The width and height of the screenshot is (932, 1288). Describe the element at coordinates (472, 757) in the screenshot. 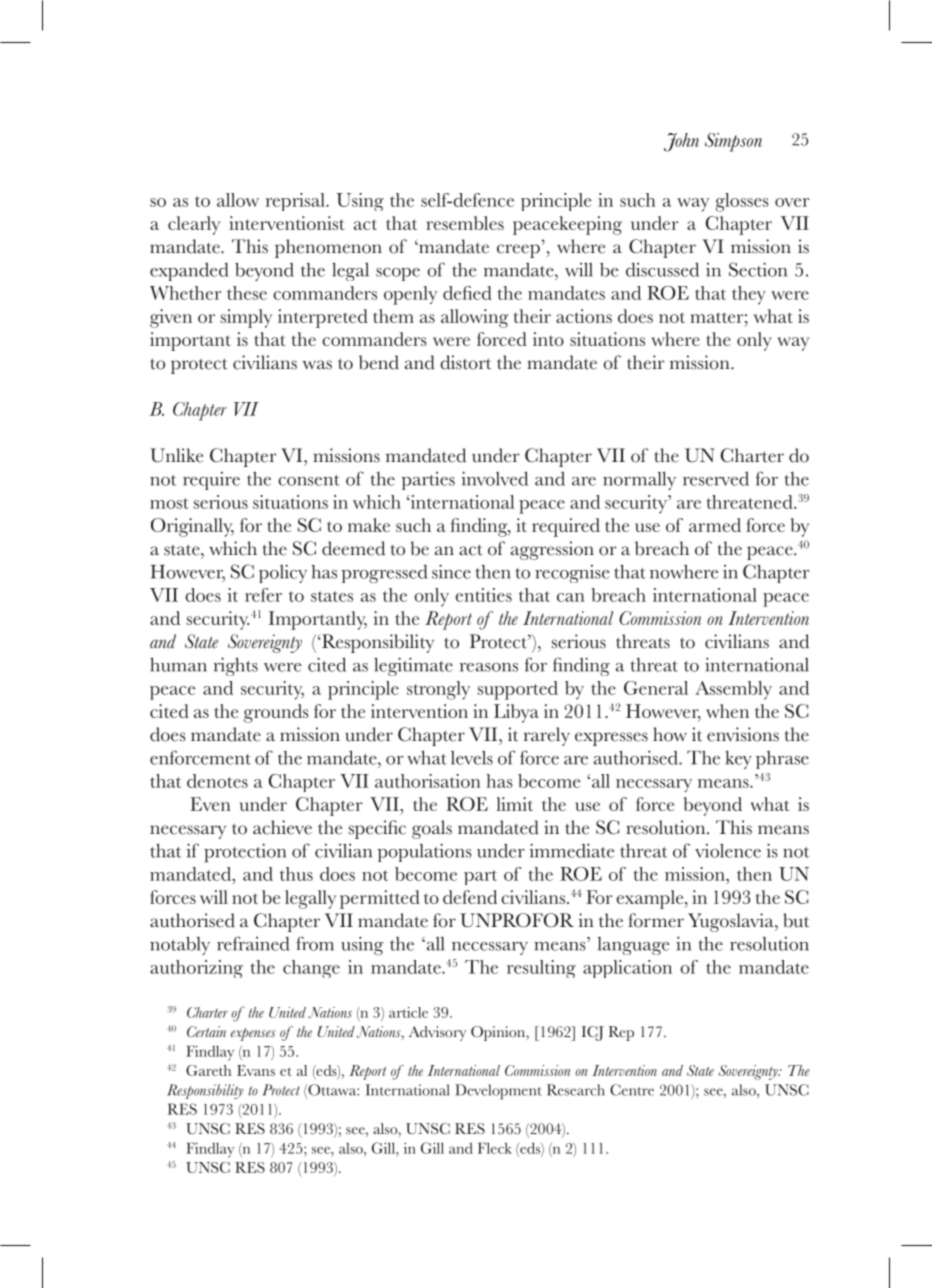

I see `levels` at that location.
